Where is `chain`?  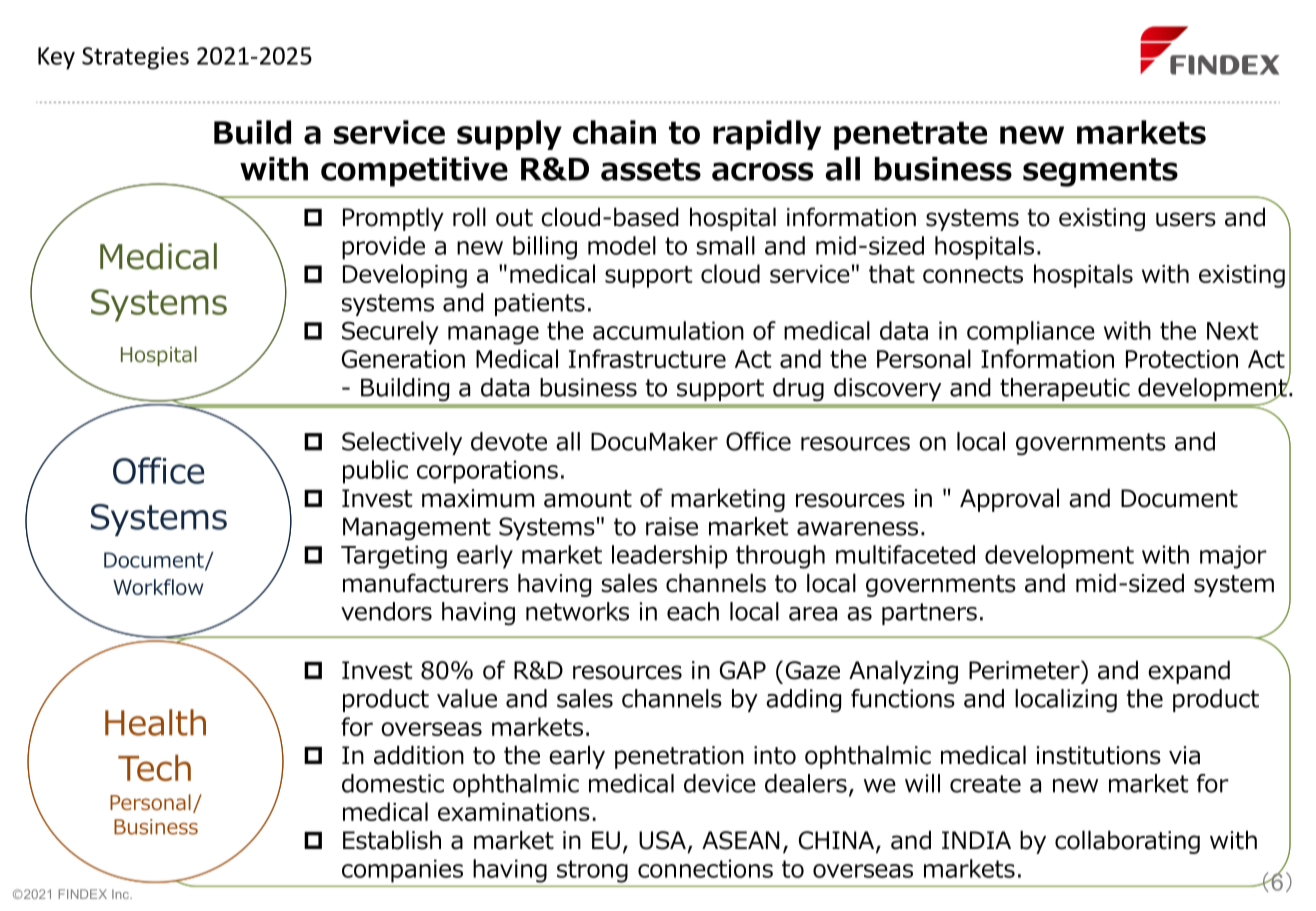
chain is located at coordinates (614, 132).
